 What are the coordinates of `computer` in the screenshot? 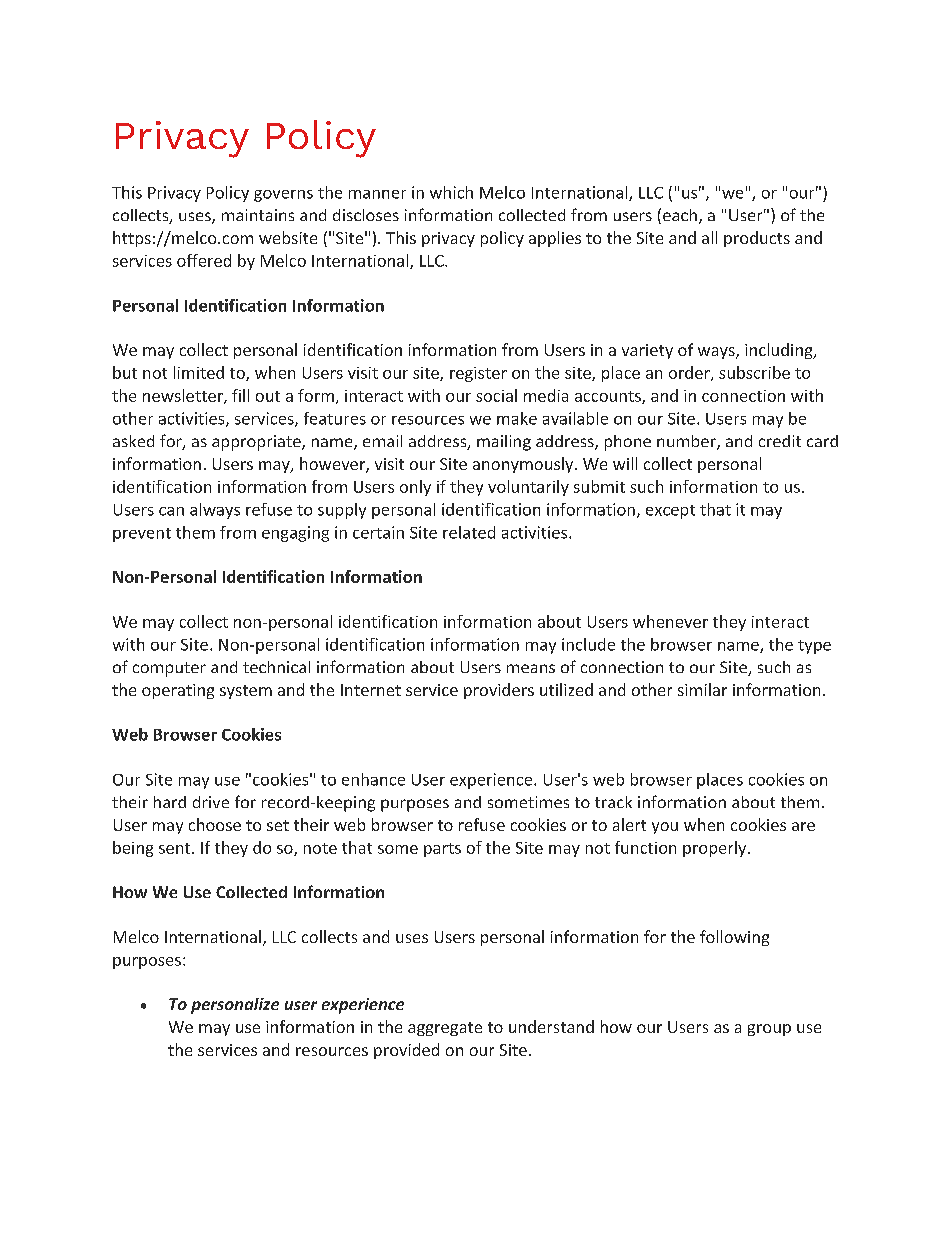 It's located at (169, 669).
